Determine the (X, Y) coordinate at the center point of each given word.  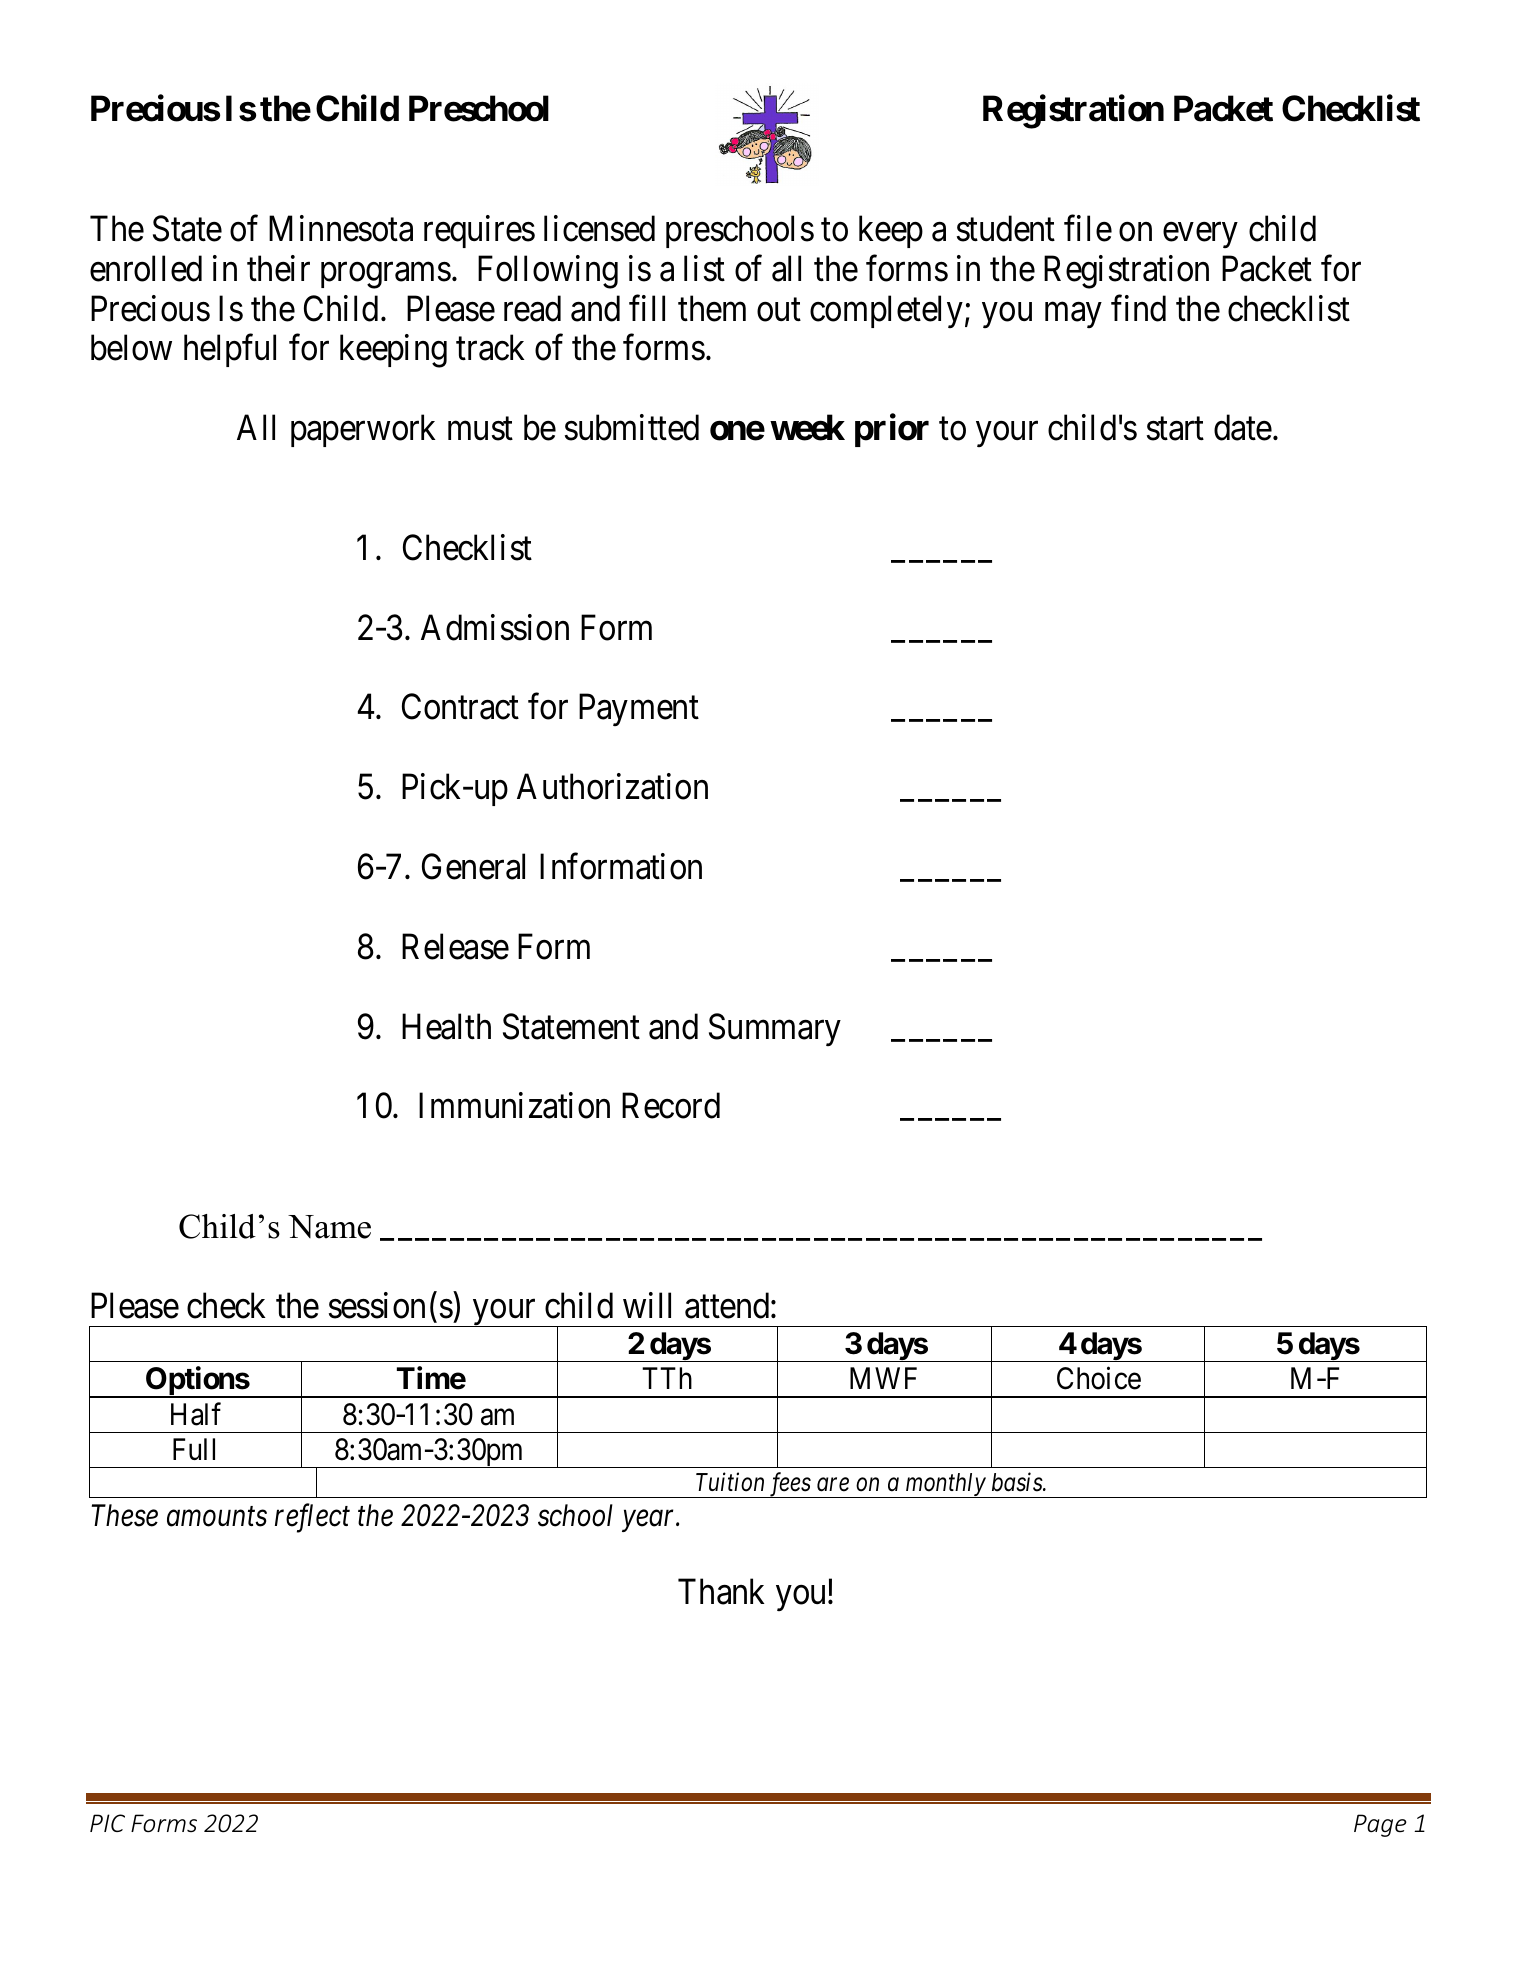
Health (446, 1026)
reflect (312, 1518)
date (1243, 427)
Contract (460, 707)
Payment (639, 710)
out (779, 310)
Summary (775, 1029)
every (1200, 235)
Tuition (730, 1482)
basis (1018, 1482)
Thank (721, 1592)
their (278, 268)
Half (196, 1414)
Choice (1099, 1378)
